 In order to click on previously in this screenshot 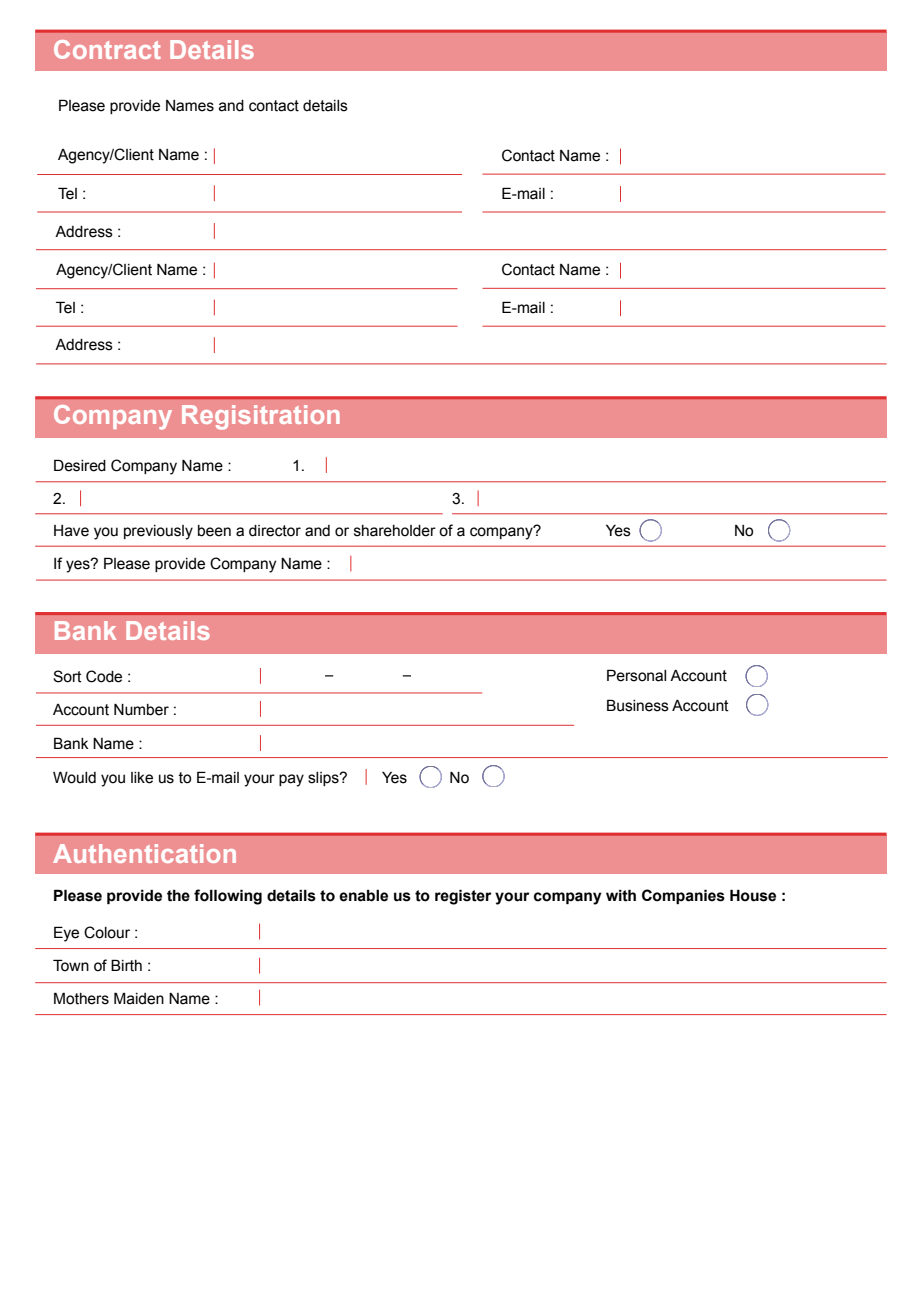, I will do `click(158, 532)`.
